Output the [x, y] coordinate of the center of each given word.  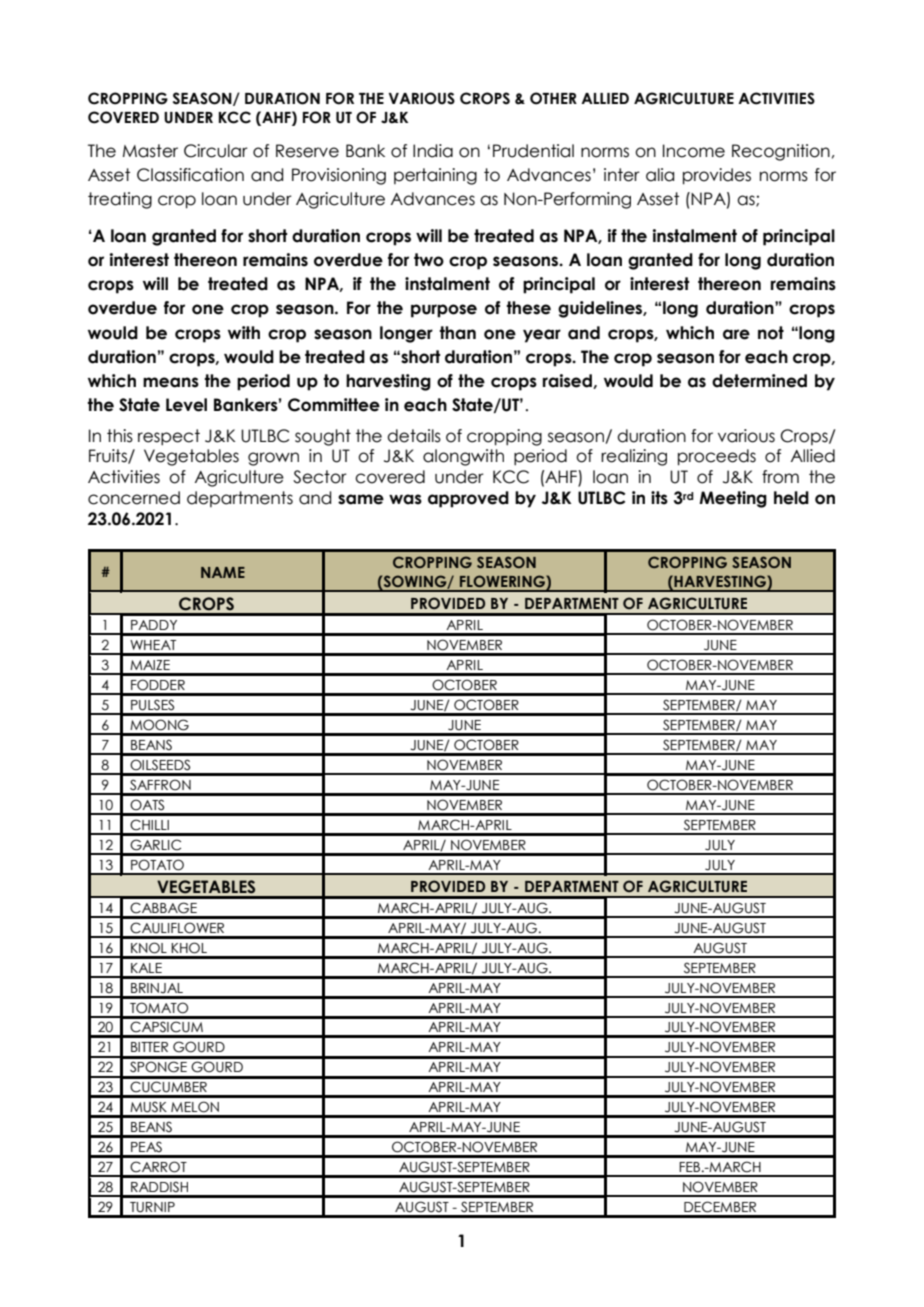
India [433, 151]
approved [468, 499]
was [405, 499]
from [780, 477]
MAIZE [150, 665]
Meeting [733, 499]
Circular [216, 151]
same [361, 499]
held [791, 498]
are [736, 334]
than [457, 333]
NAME [223, 572]
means [171, 382]
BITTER [149, 1047]
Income [694, 151]
